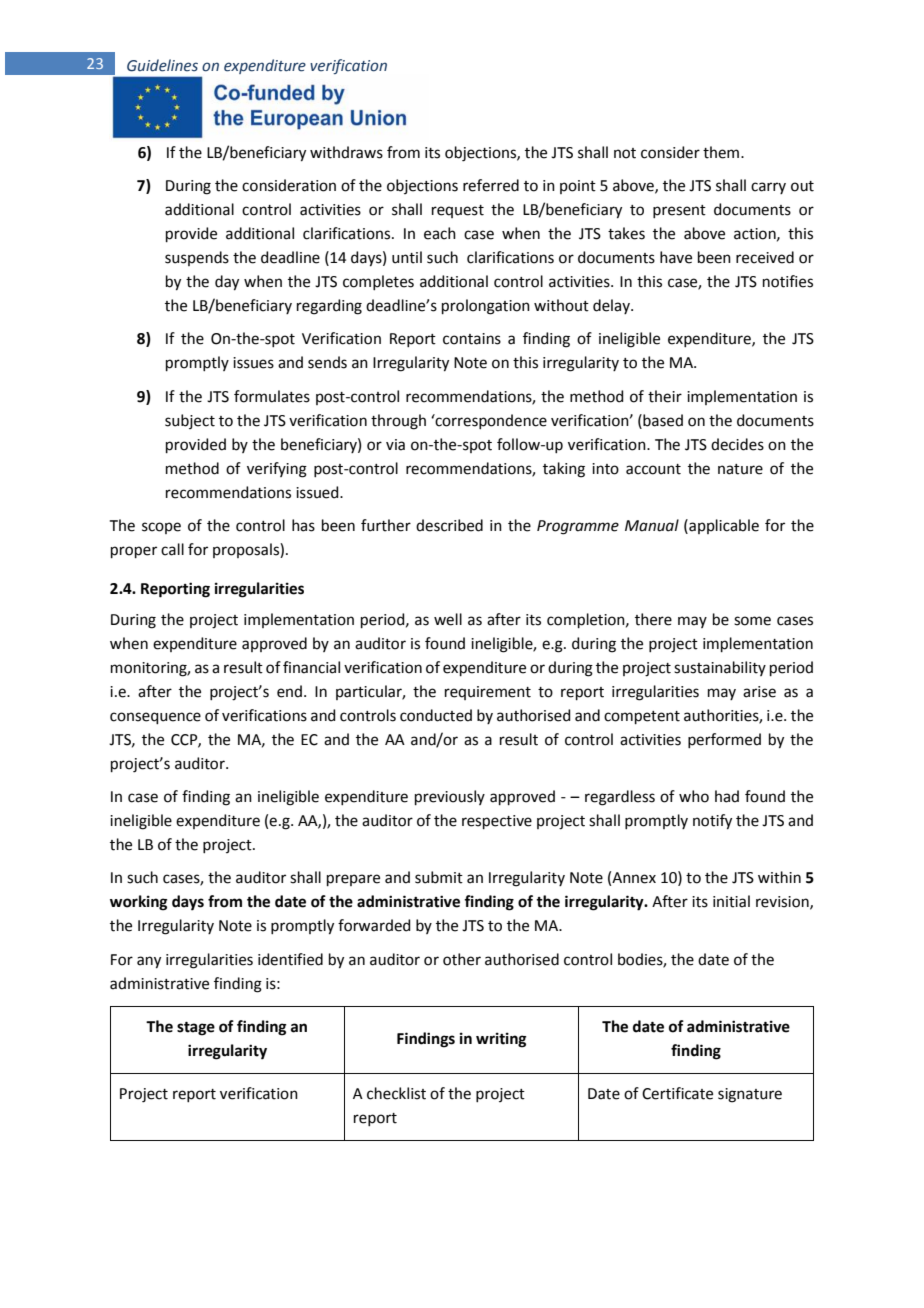 The image size is (924, 1308). Describe the element at coordinates (196, 1029) in the document. I see `stage` at that location.
